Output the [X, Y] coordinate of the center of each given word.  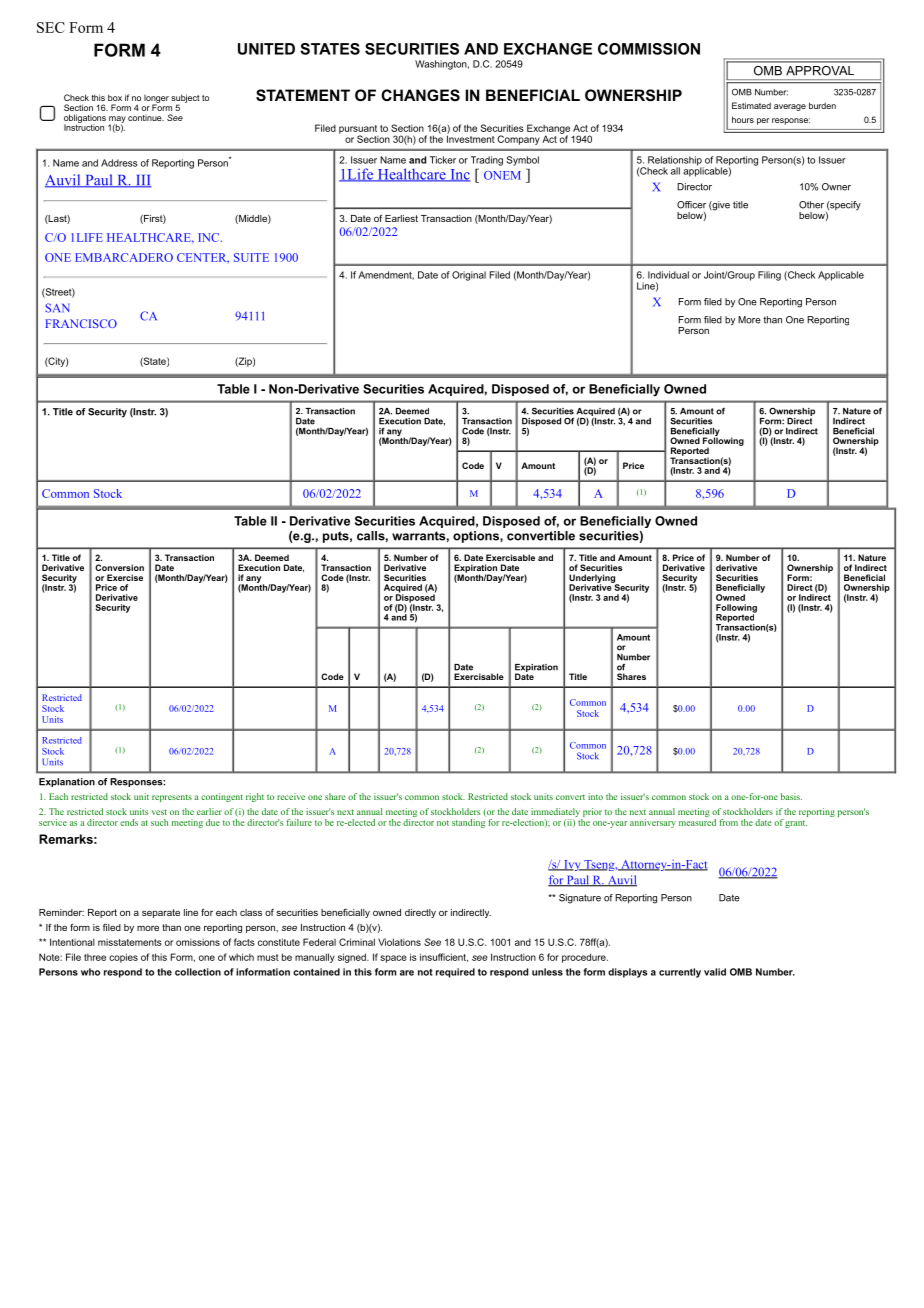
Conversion [119, 567]
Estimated [751, 105]
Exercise [125, 577]
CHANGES [420, 95]
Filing [769, 276]
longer [156, 100]
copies [123, 958]
